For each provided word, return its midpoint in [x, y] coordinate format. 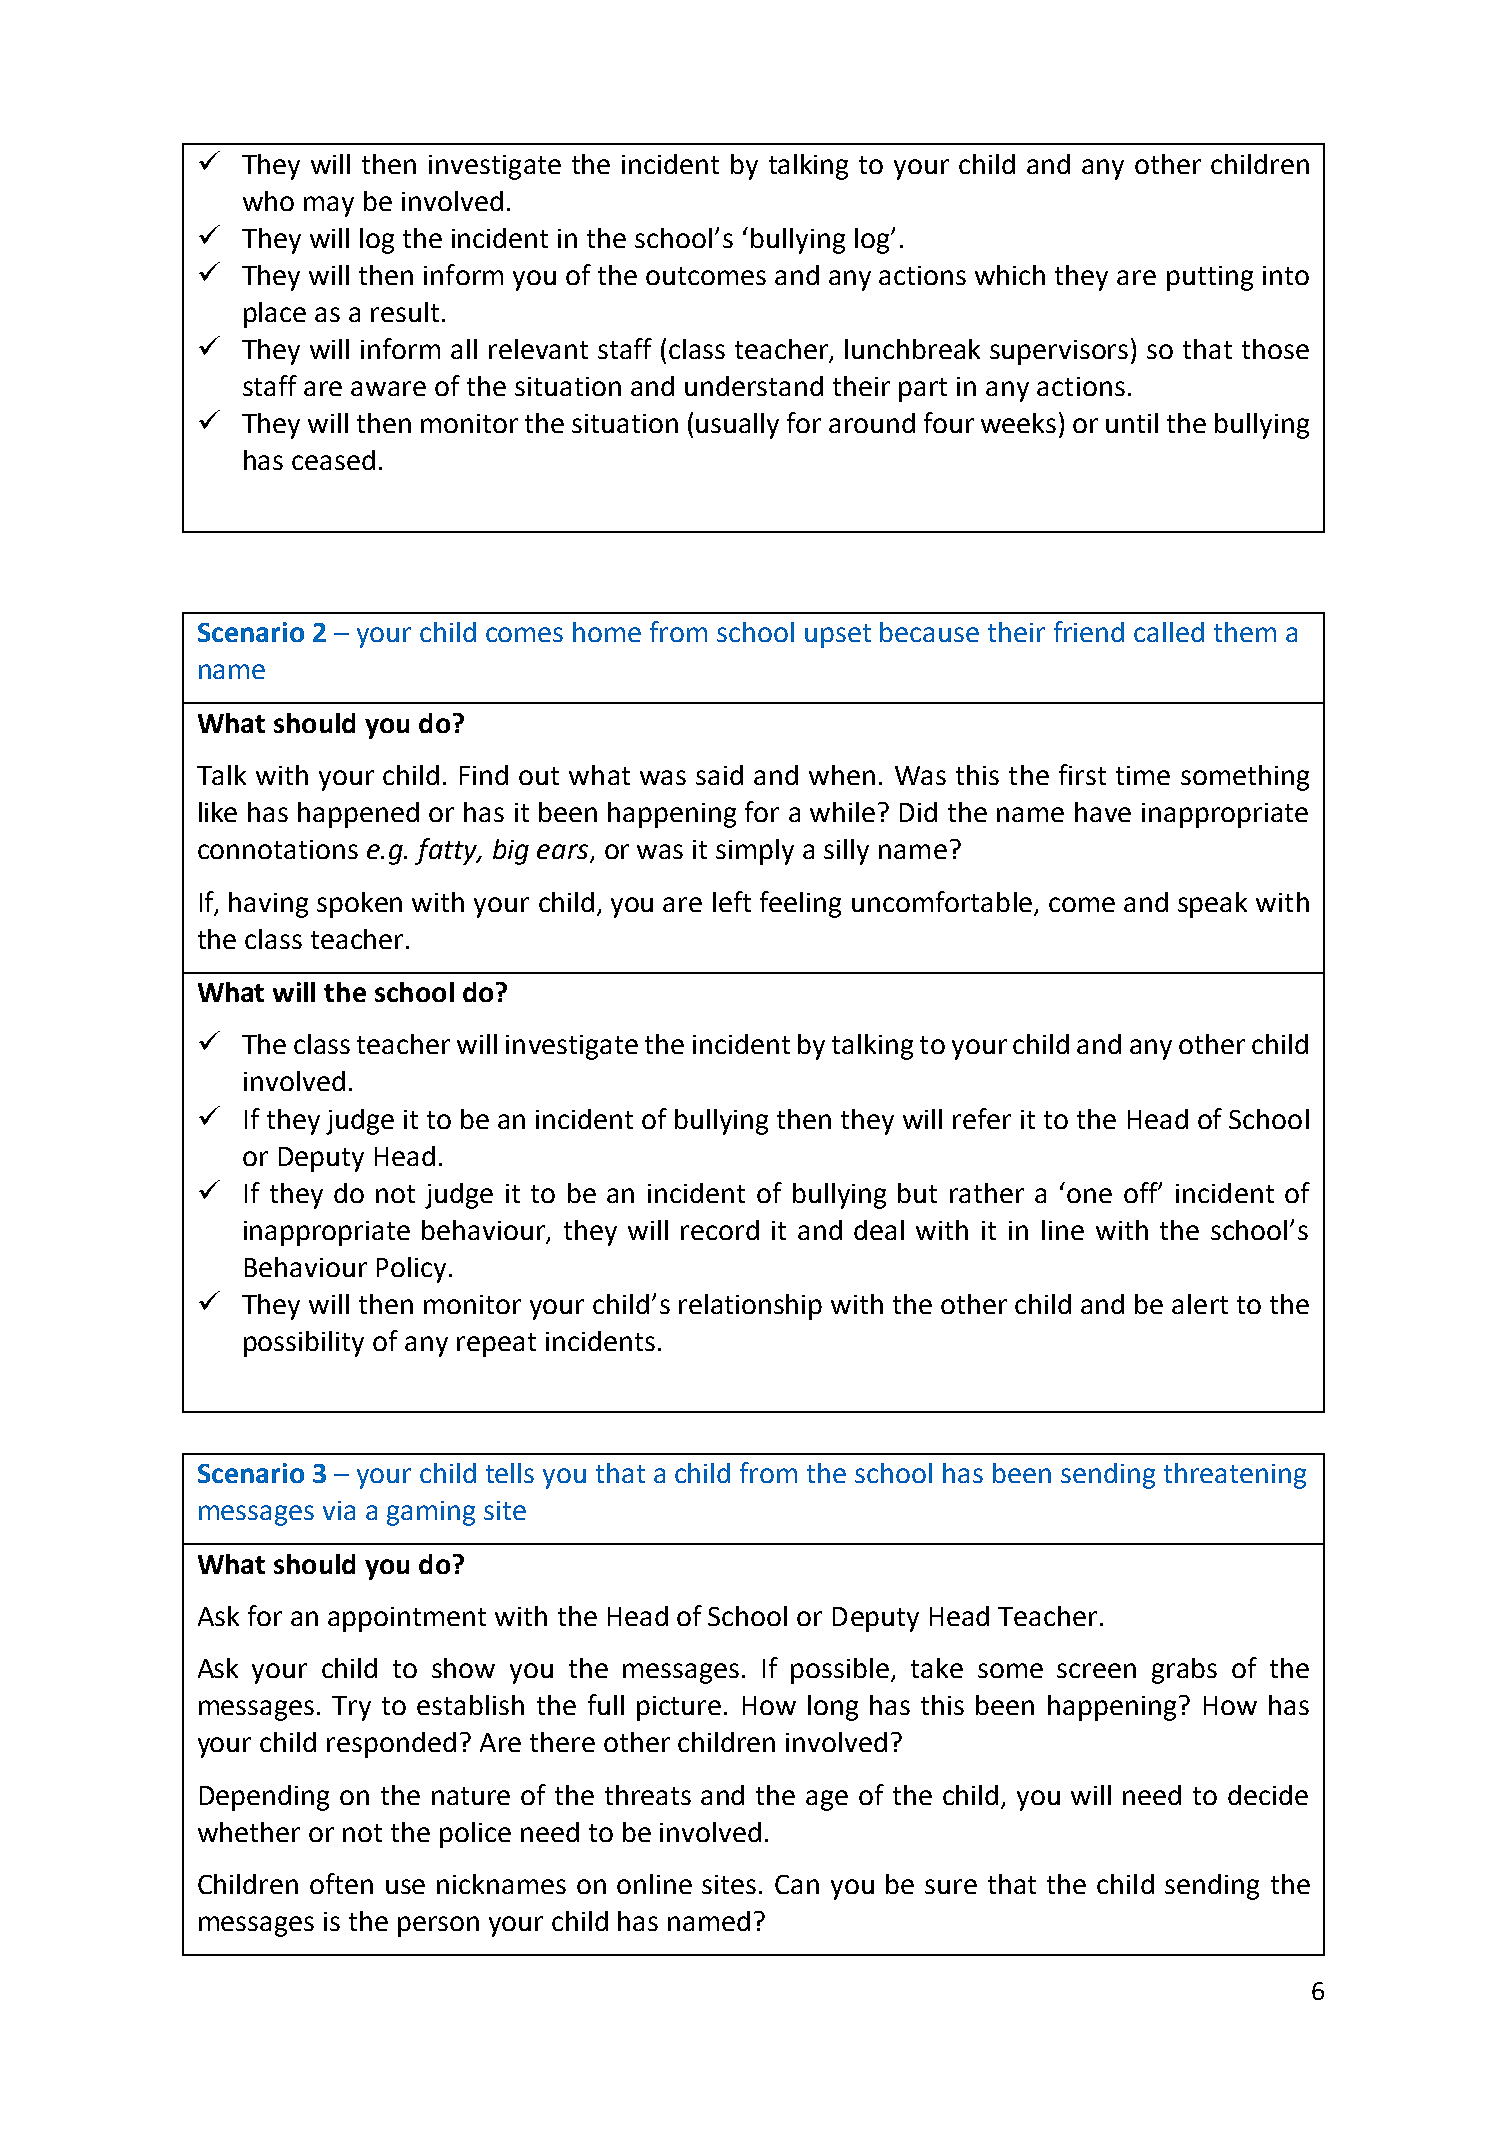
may [329, 206]
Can [797, 1884]
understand [754, 386]
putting [1210, 278]
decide [1268, 1795]
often [341, 1883]
